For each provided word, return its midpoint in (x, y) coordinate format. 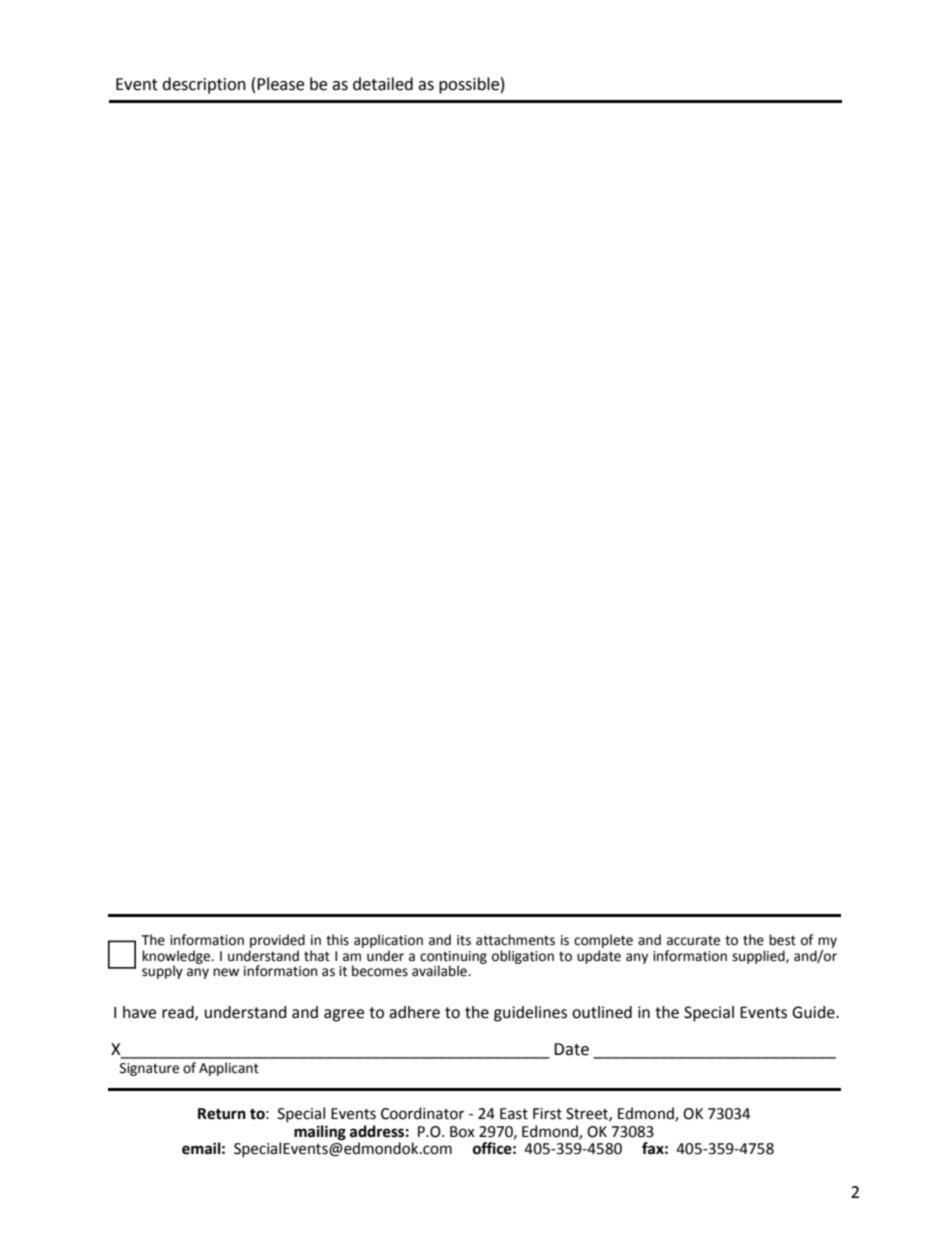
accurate (693, 941)
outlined (602, 1012)
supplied (759, 957)
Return (222, 1114)
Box (462, 1132)
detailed (383, 84)
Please (280, 84)
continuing (453, 958)
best (782, 940)
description (204, 85)
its (464, 940)
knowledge (177, 958)
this (337, 940)
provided (277, 941)
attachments (515, 940)
